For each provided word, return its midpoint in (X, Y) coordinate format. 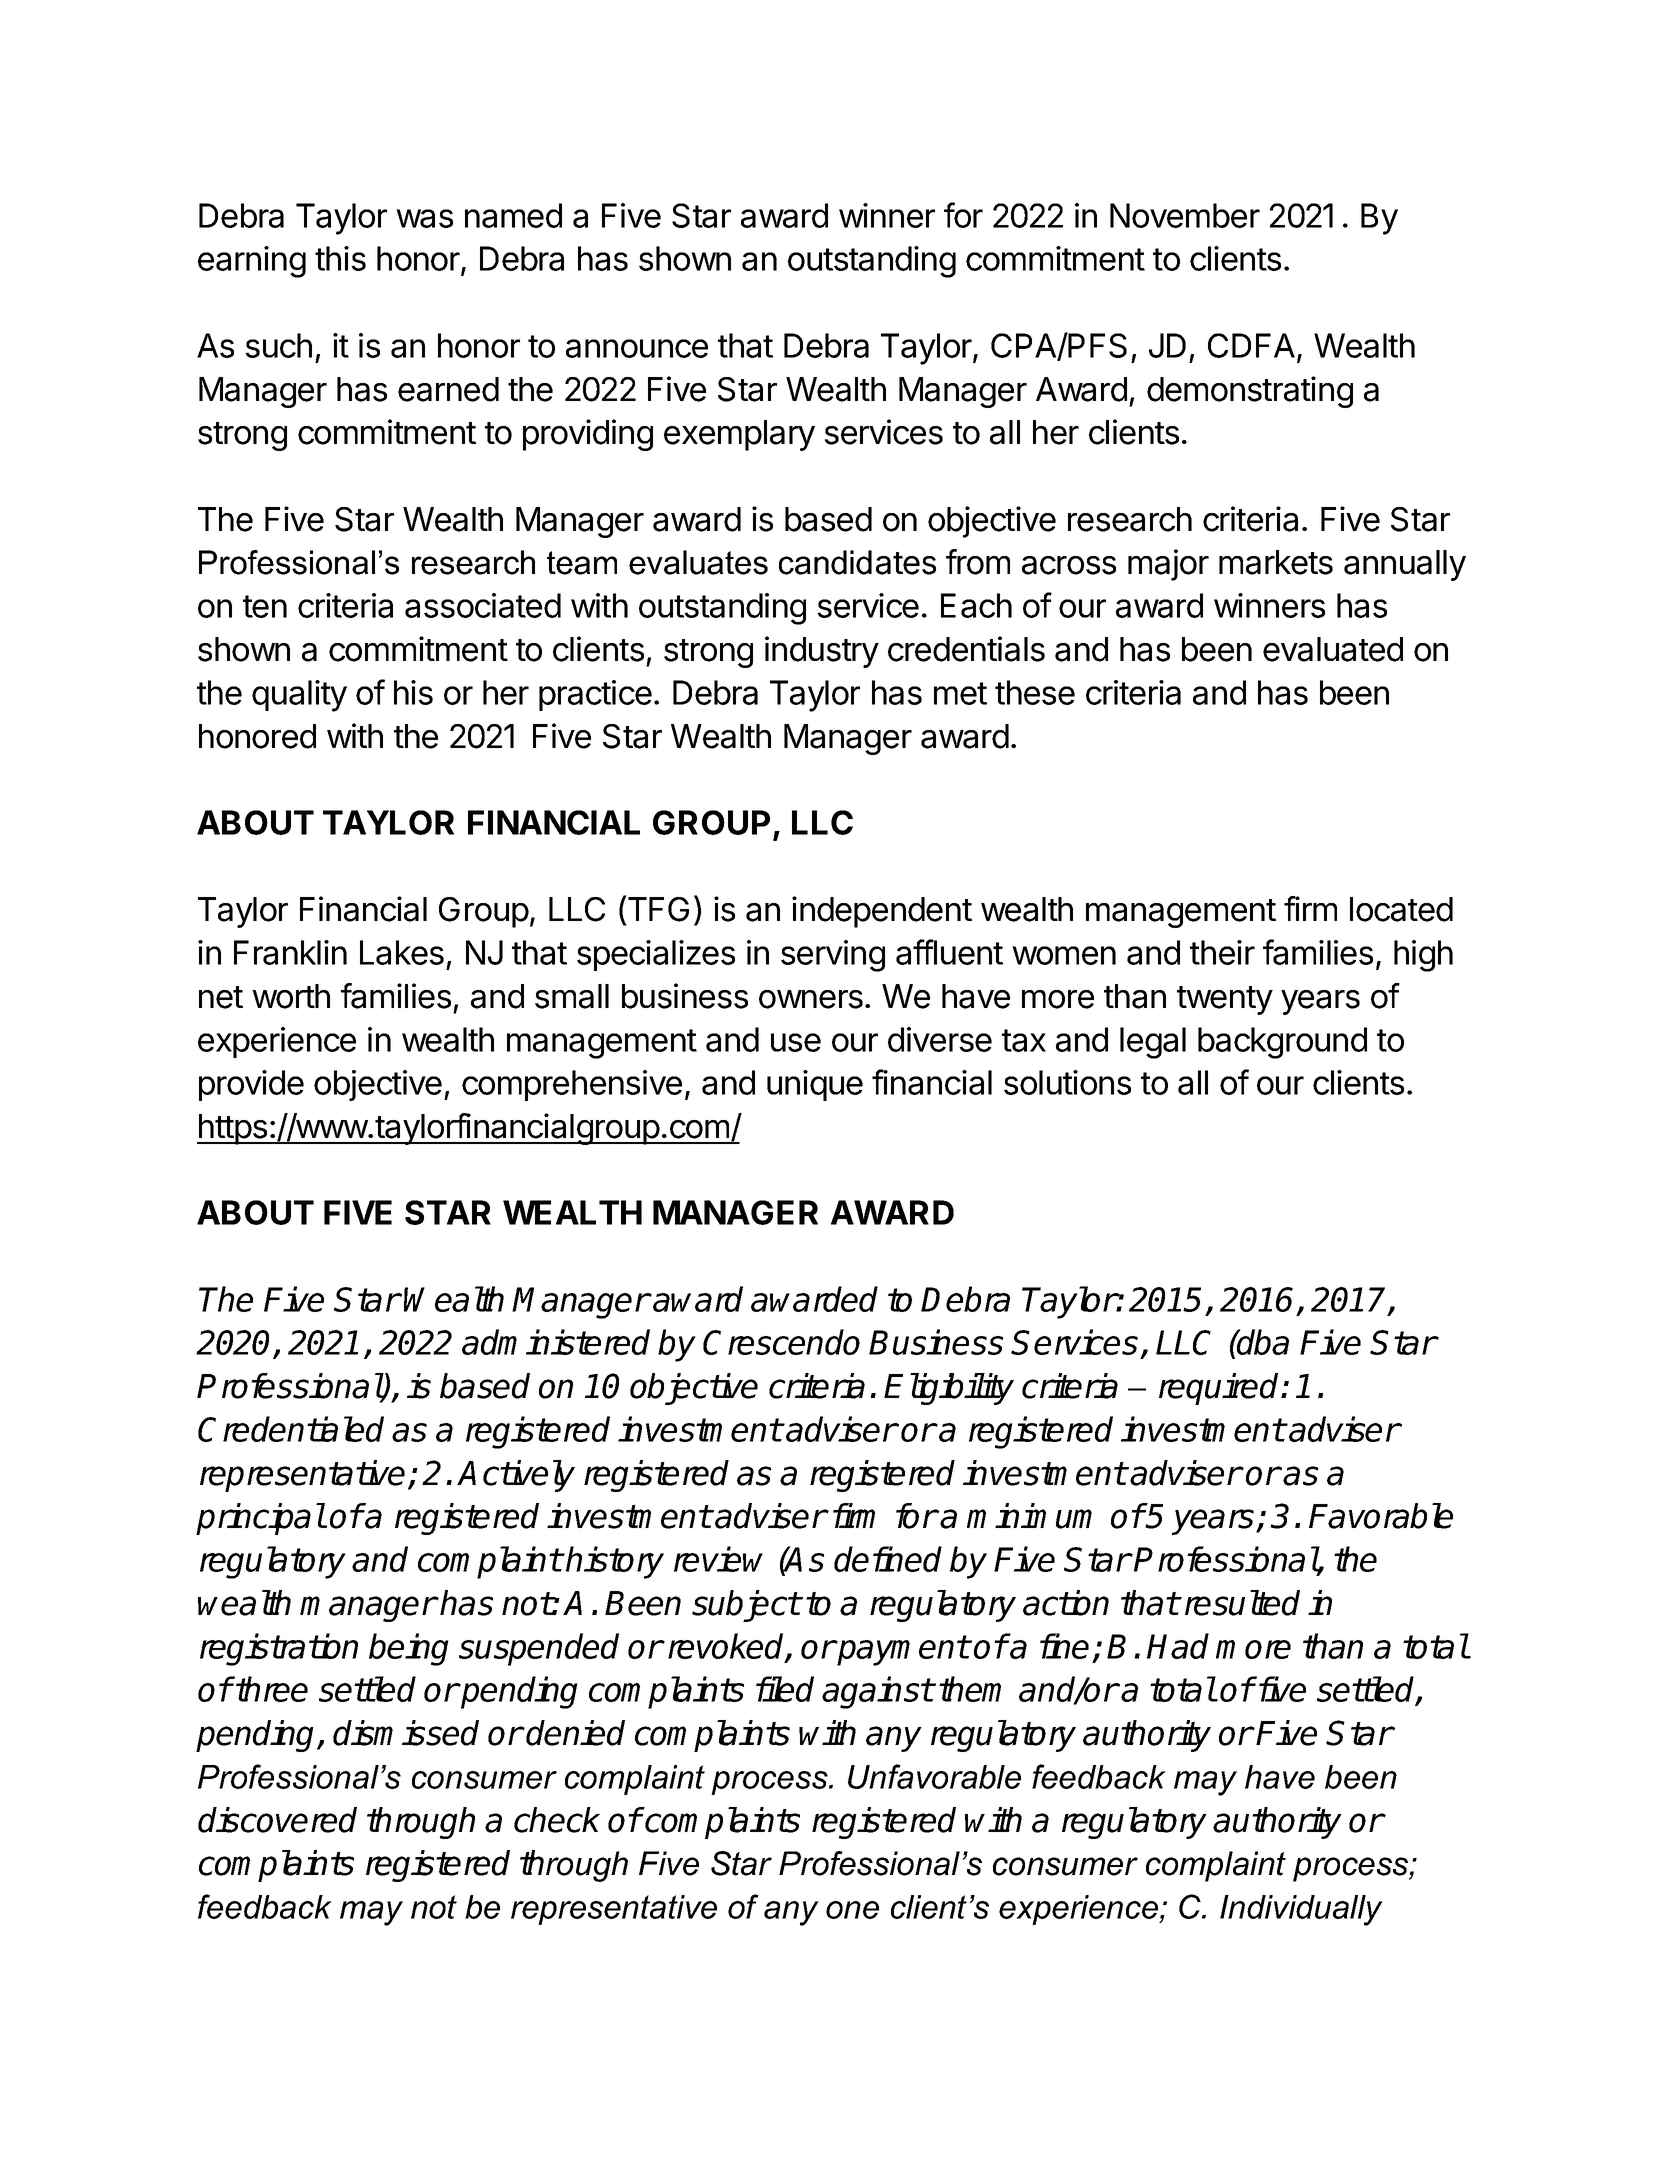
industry (822, 652)
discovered (277, 1820)
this (340, 258)
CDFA (1251, 345)
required (1220, 1389)
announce (637, 348)
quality (299, 696)
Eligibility (949, 1389)
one (852, 1910)
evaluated (1333, 649)
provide (251, 1085)
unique (815, 1085)
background (1282, 1043)
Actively (516, 1476)
